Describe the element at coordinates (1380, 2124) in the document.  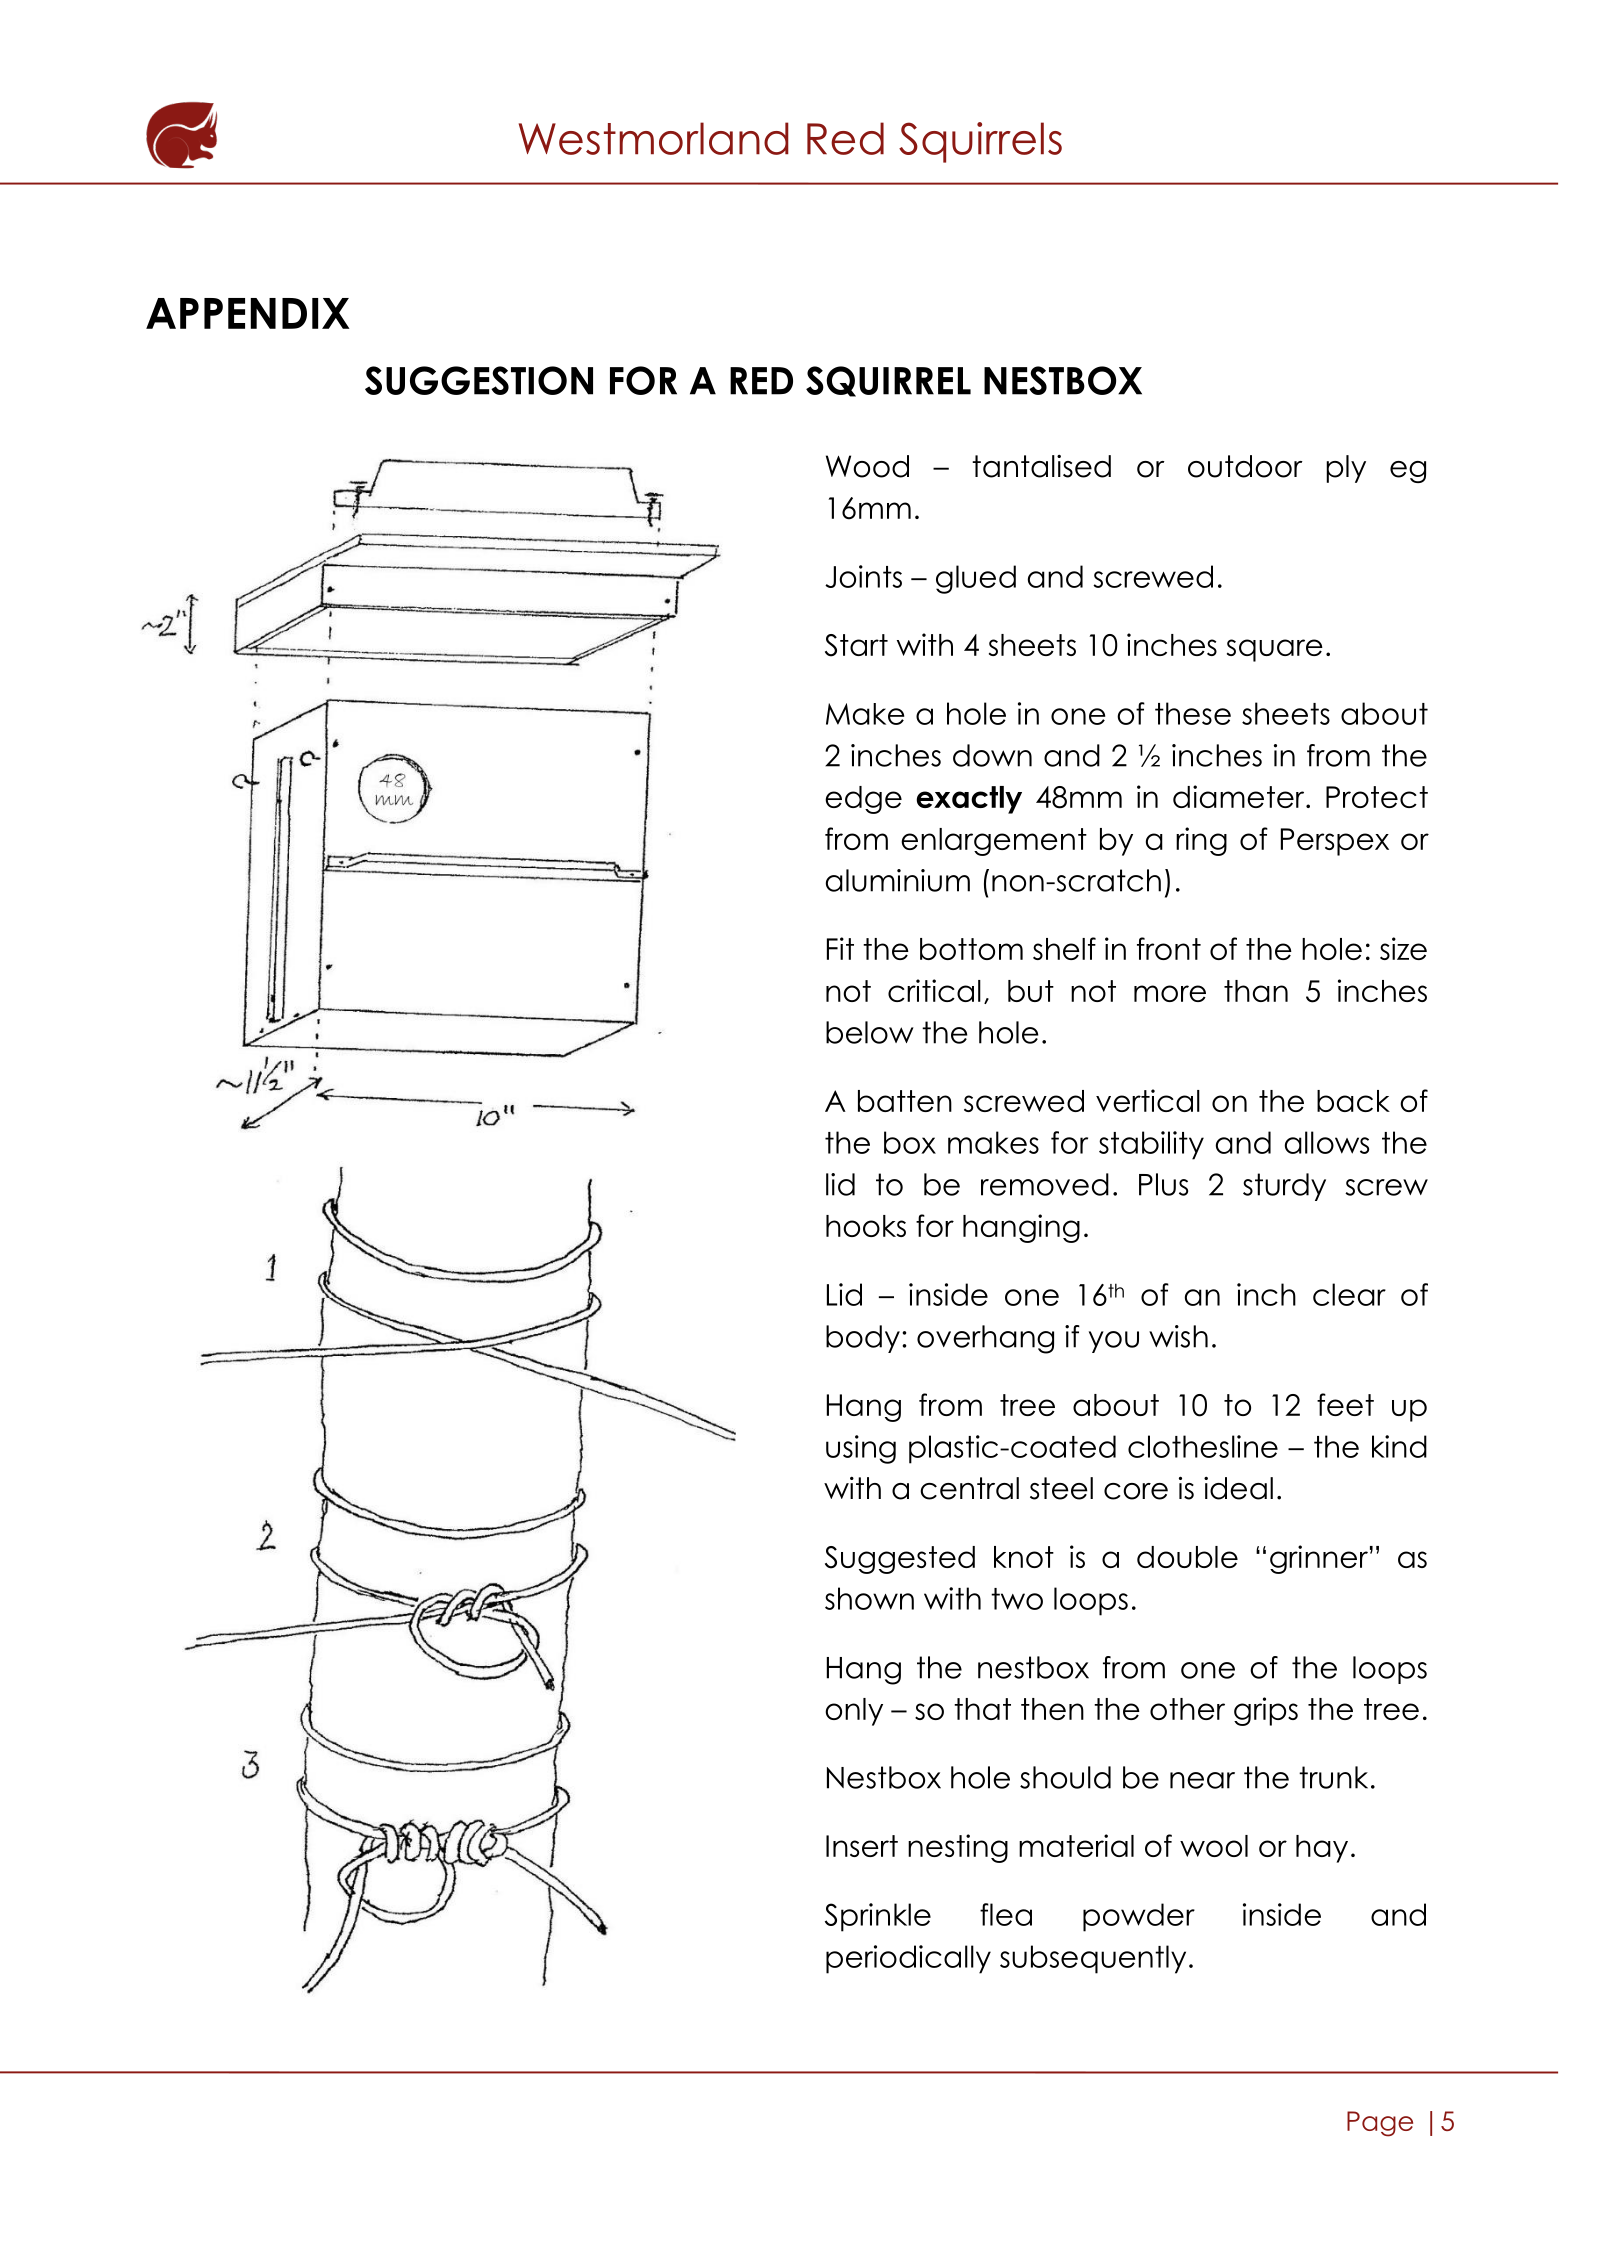
I see `Page` at that location.
